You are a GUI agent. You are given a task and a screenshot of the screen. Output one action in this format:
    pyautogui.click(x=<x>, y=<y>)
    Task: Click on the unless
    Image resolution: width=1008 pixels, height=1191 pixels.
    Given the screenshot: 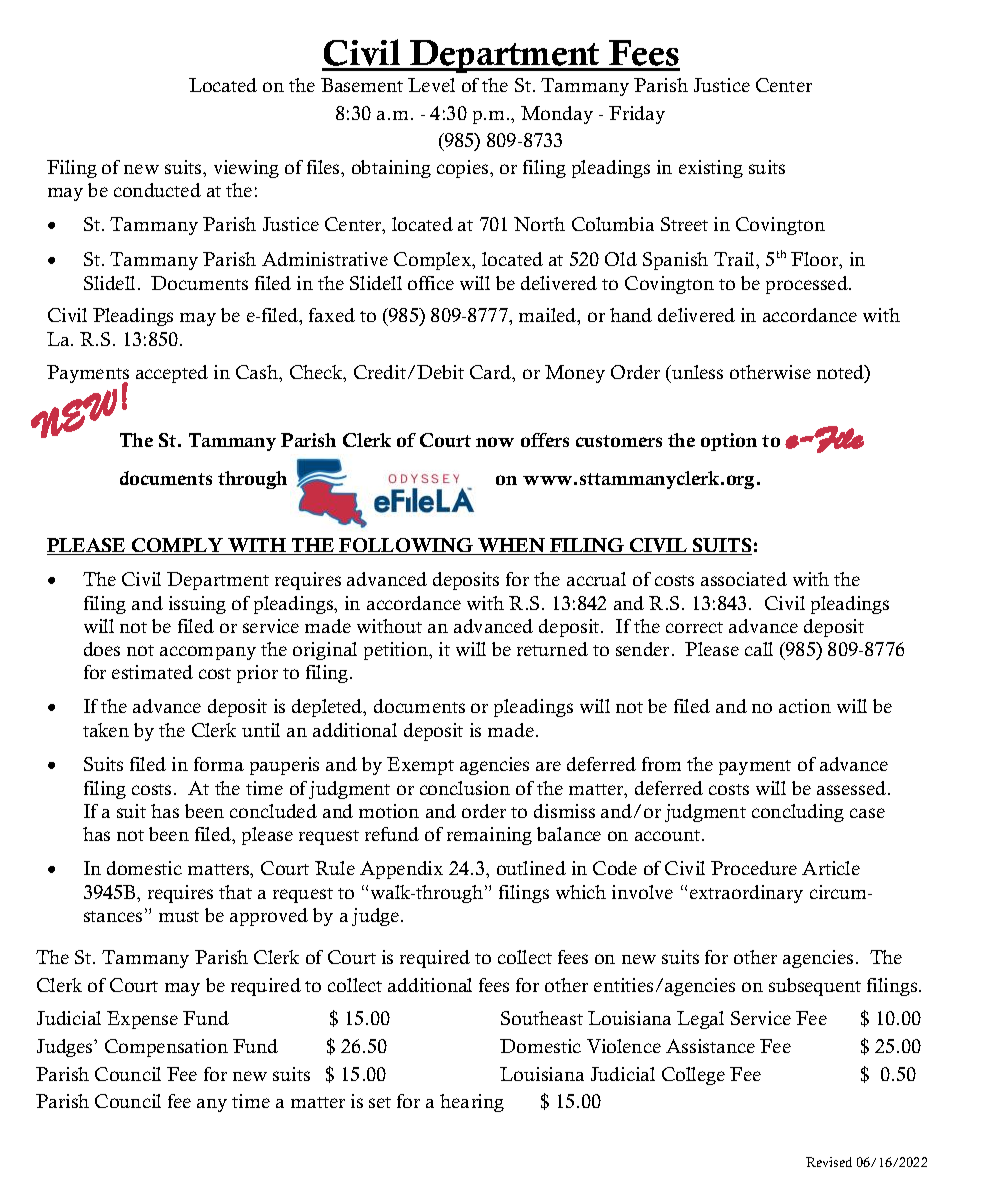 What is the action you would take?
    pyautogui.click(x=696, y=372)
